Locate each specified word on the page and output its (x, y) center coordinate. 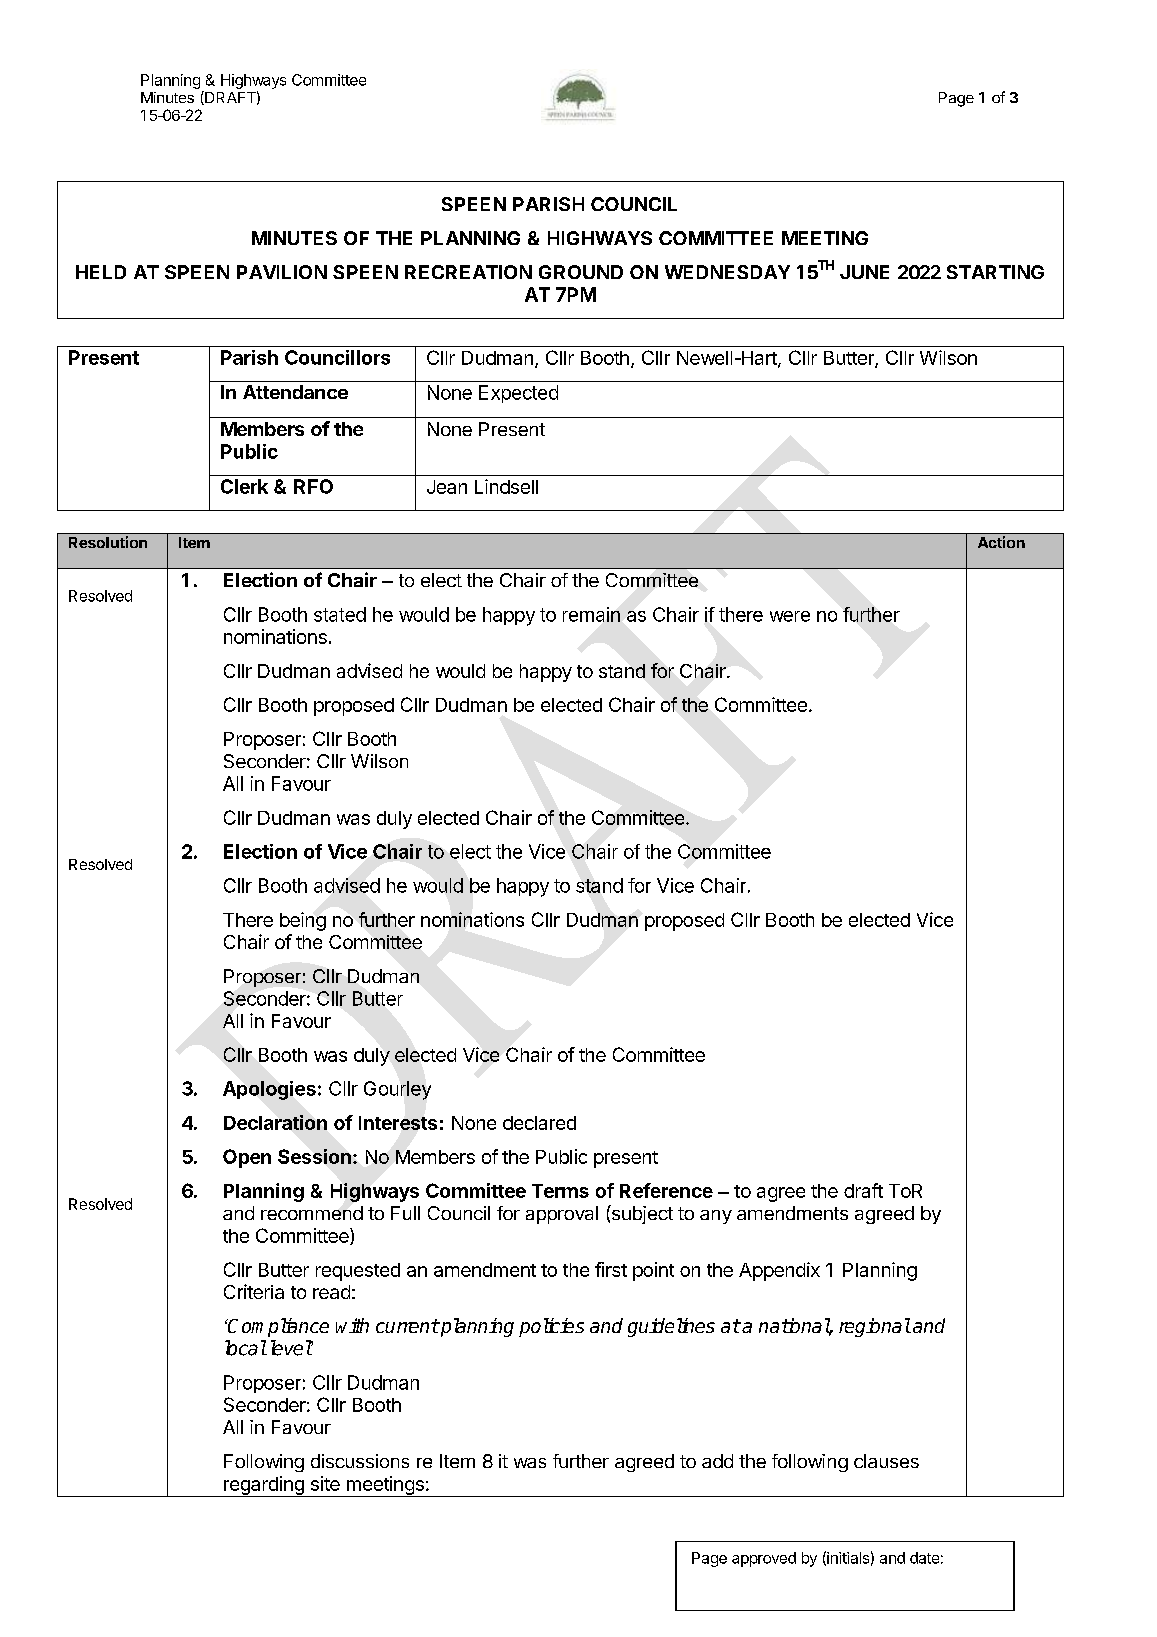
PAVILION (282, 272)
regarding (264, 1486)
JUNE (864, 272)
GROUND (581, 272)
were (790, 616)
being (303, 921)
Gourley (397, 1090)
